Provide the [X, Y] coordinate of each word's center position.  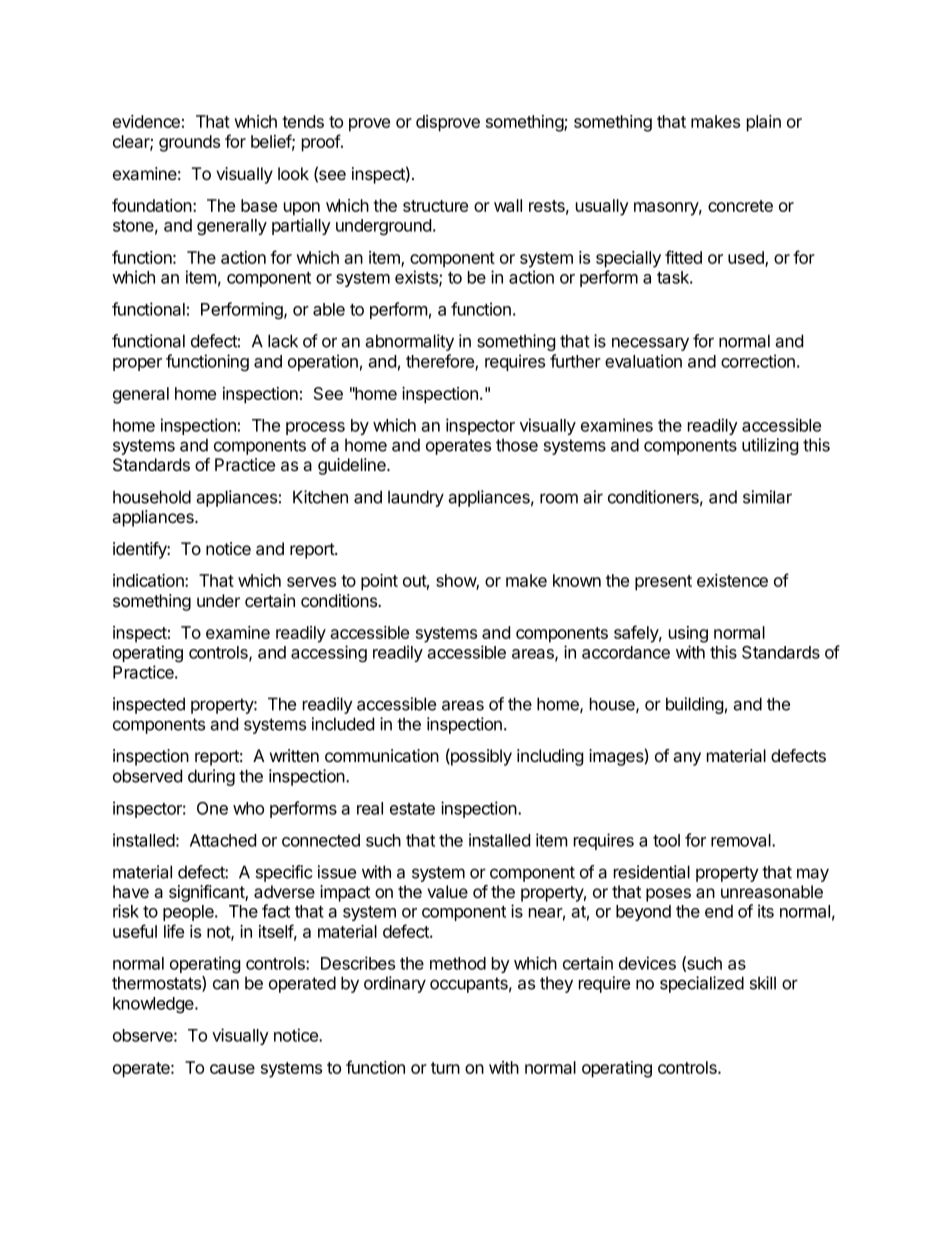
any [687, 759]
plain [764, 123]
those [517, 445]
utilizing [770, 446]
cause [232, 1069]
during [211, 777]
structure [435, 206]
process [315, 428]
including [550, 757]
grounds [189, 143]
